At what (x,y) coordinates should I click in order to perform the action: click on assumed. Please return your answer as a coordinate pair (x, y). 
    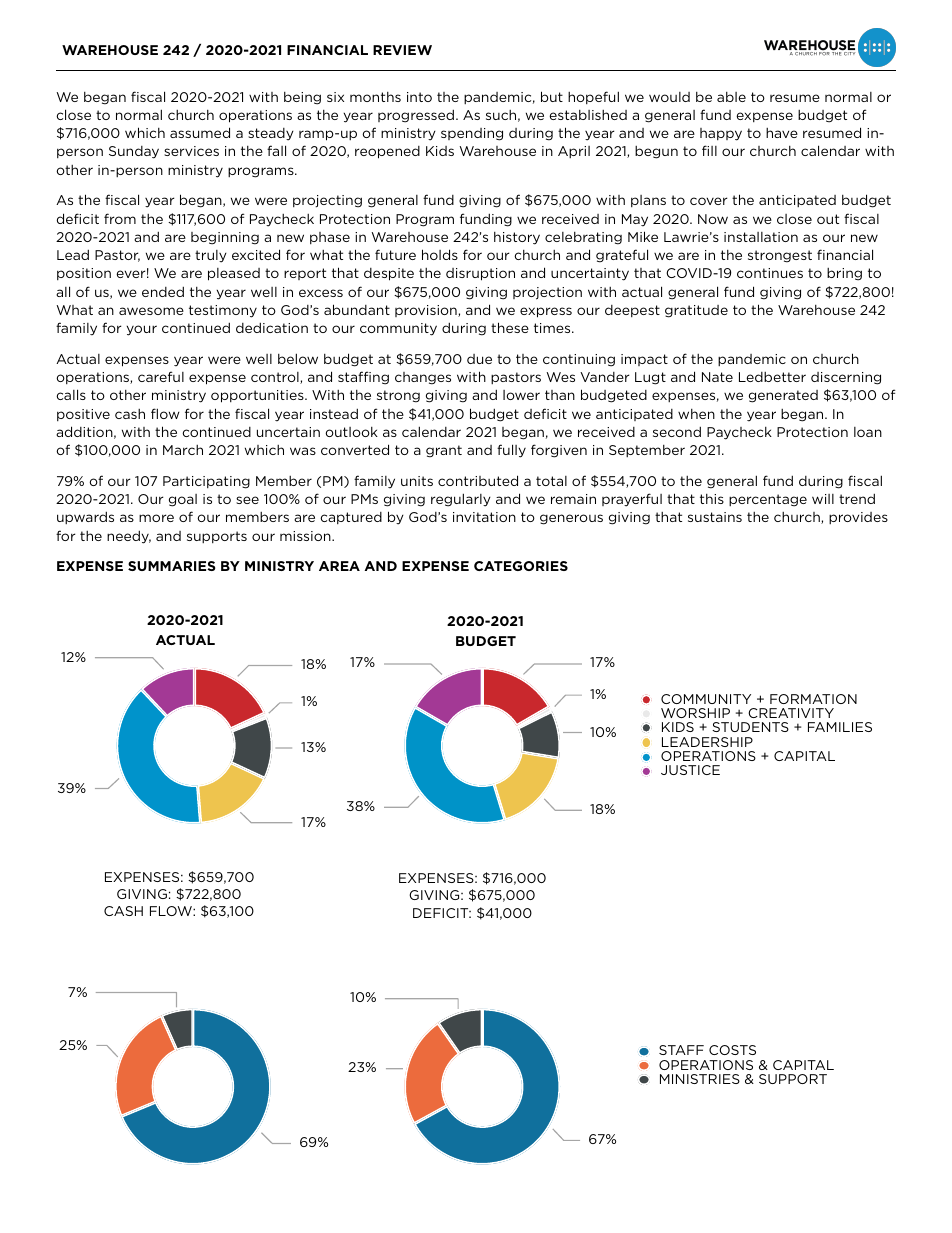
    Looking at the image, I should click on (200, 132).
